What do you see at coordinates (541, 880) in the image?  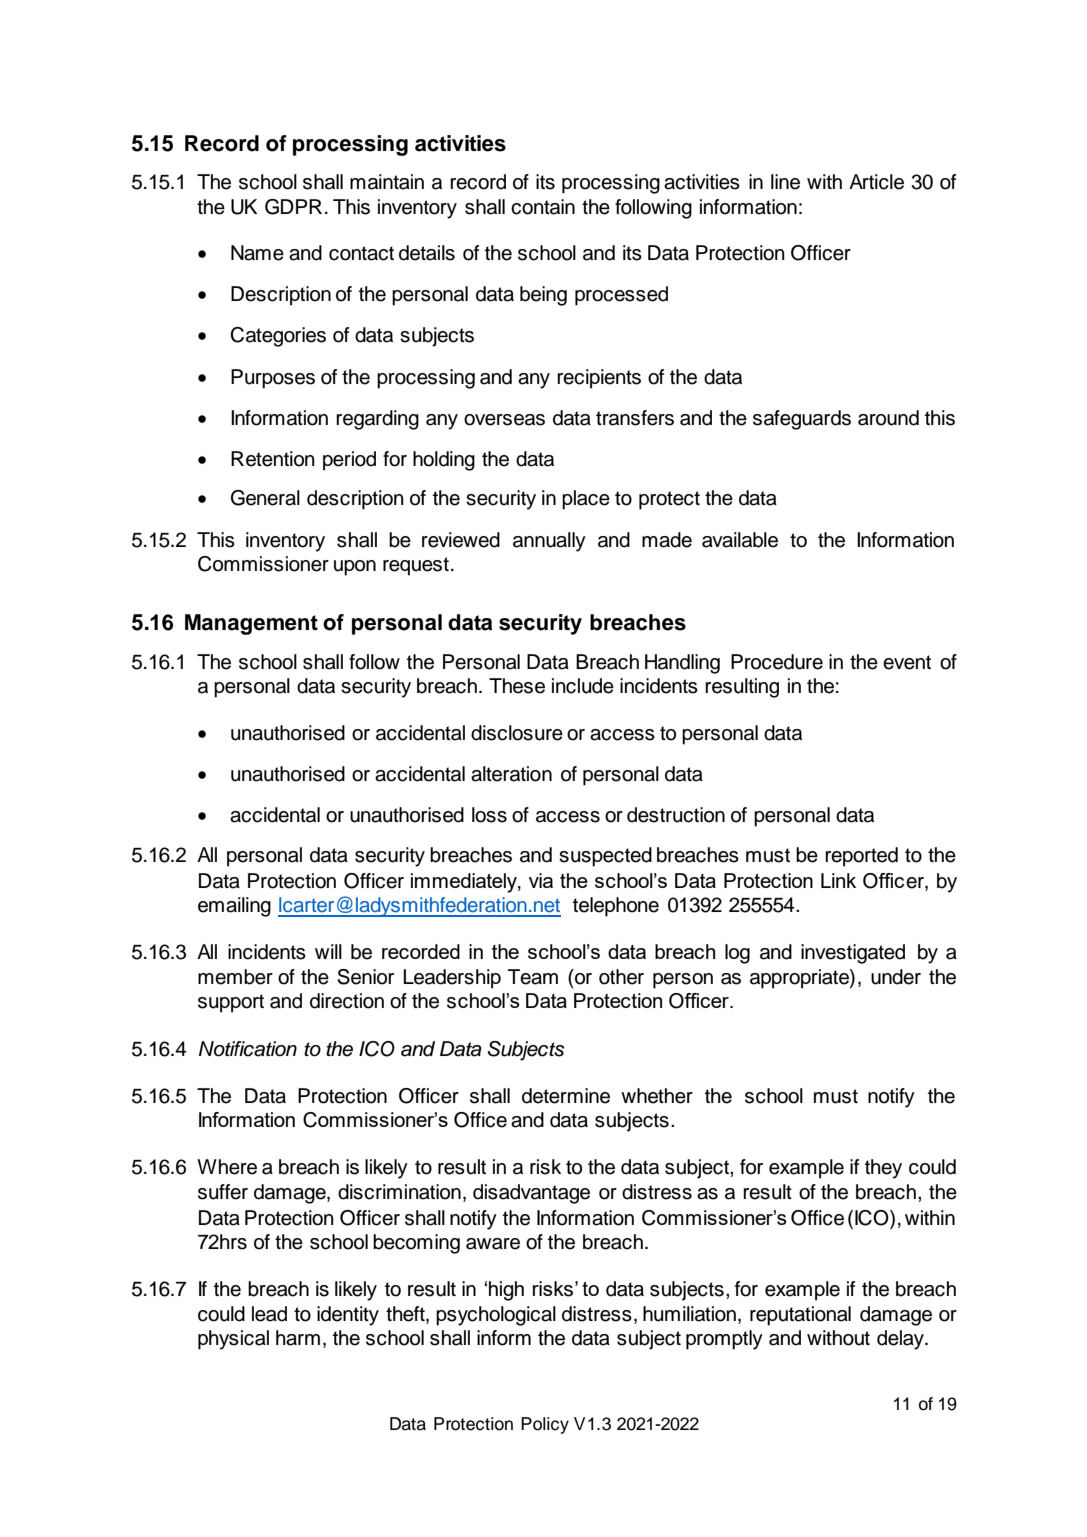 I see `via` at bounding box center [541, 880].
